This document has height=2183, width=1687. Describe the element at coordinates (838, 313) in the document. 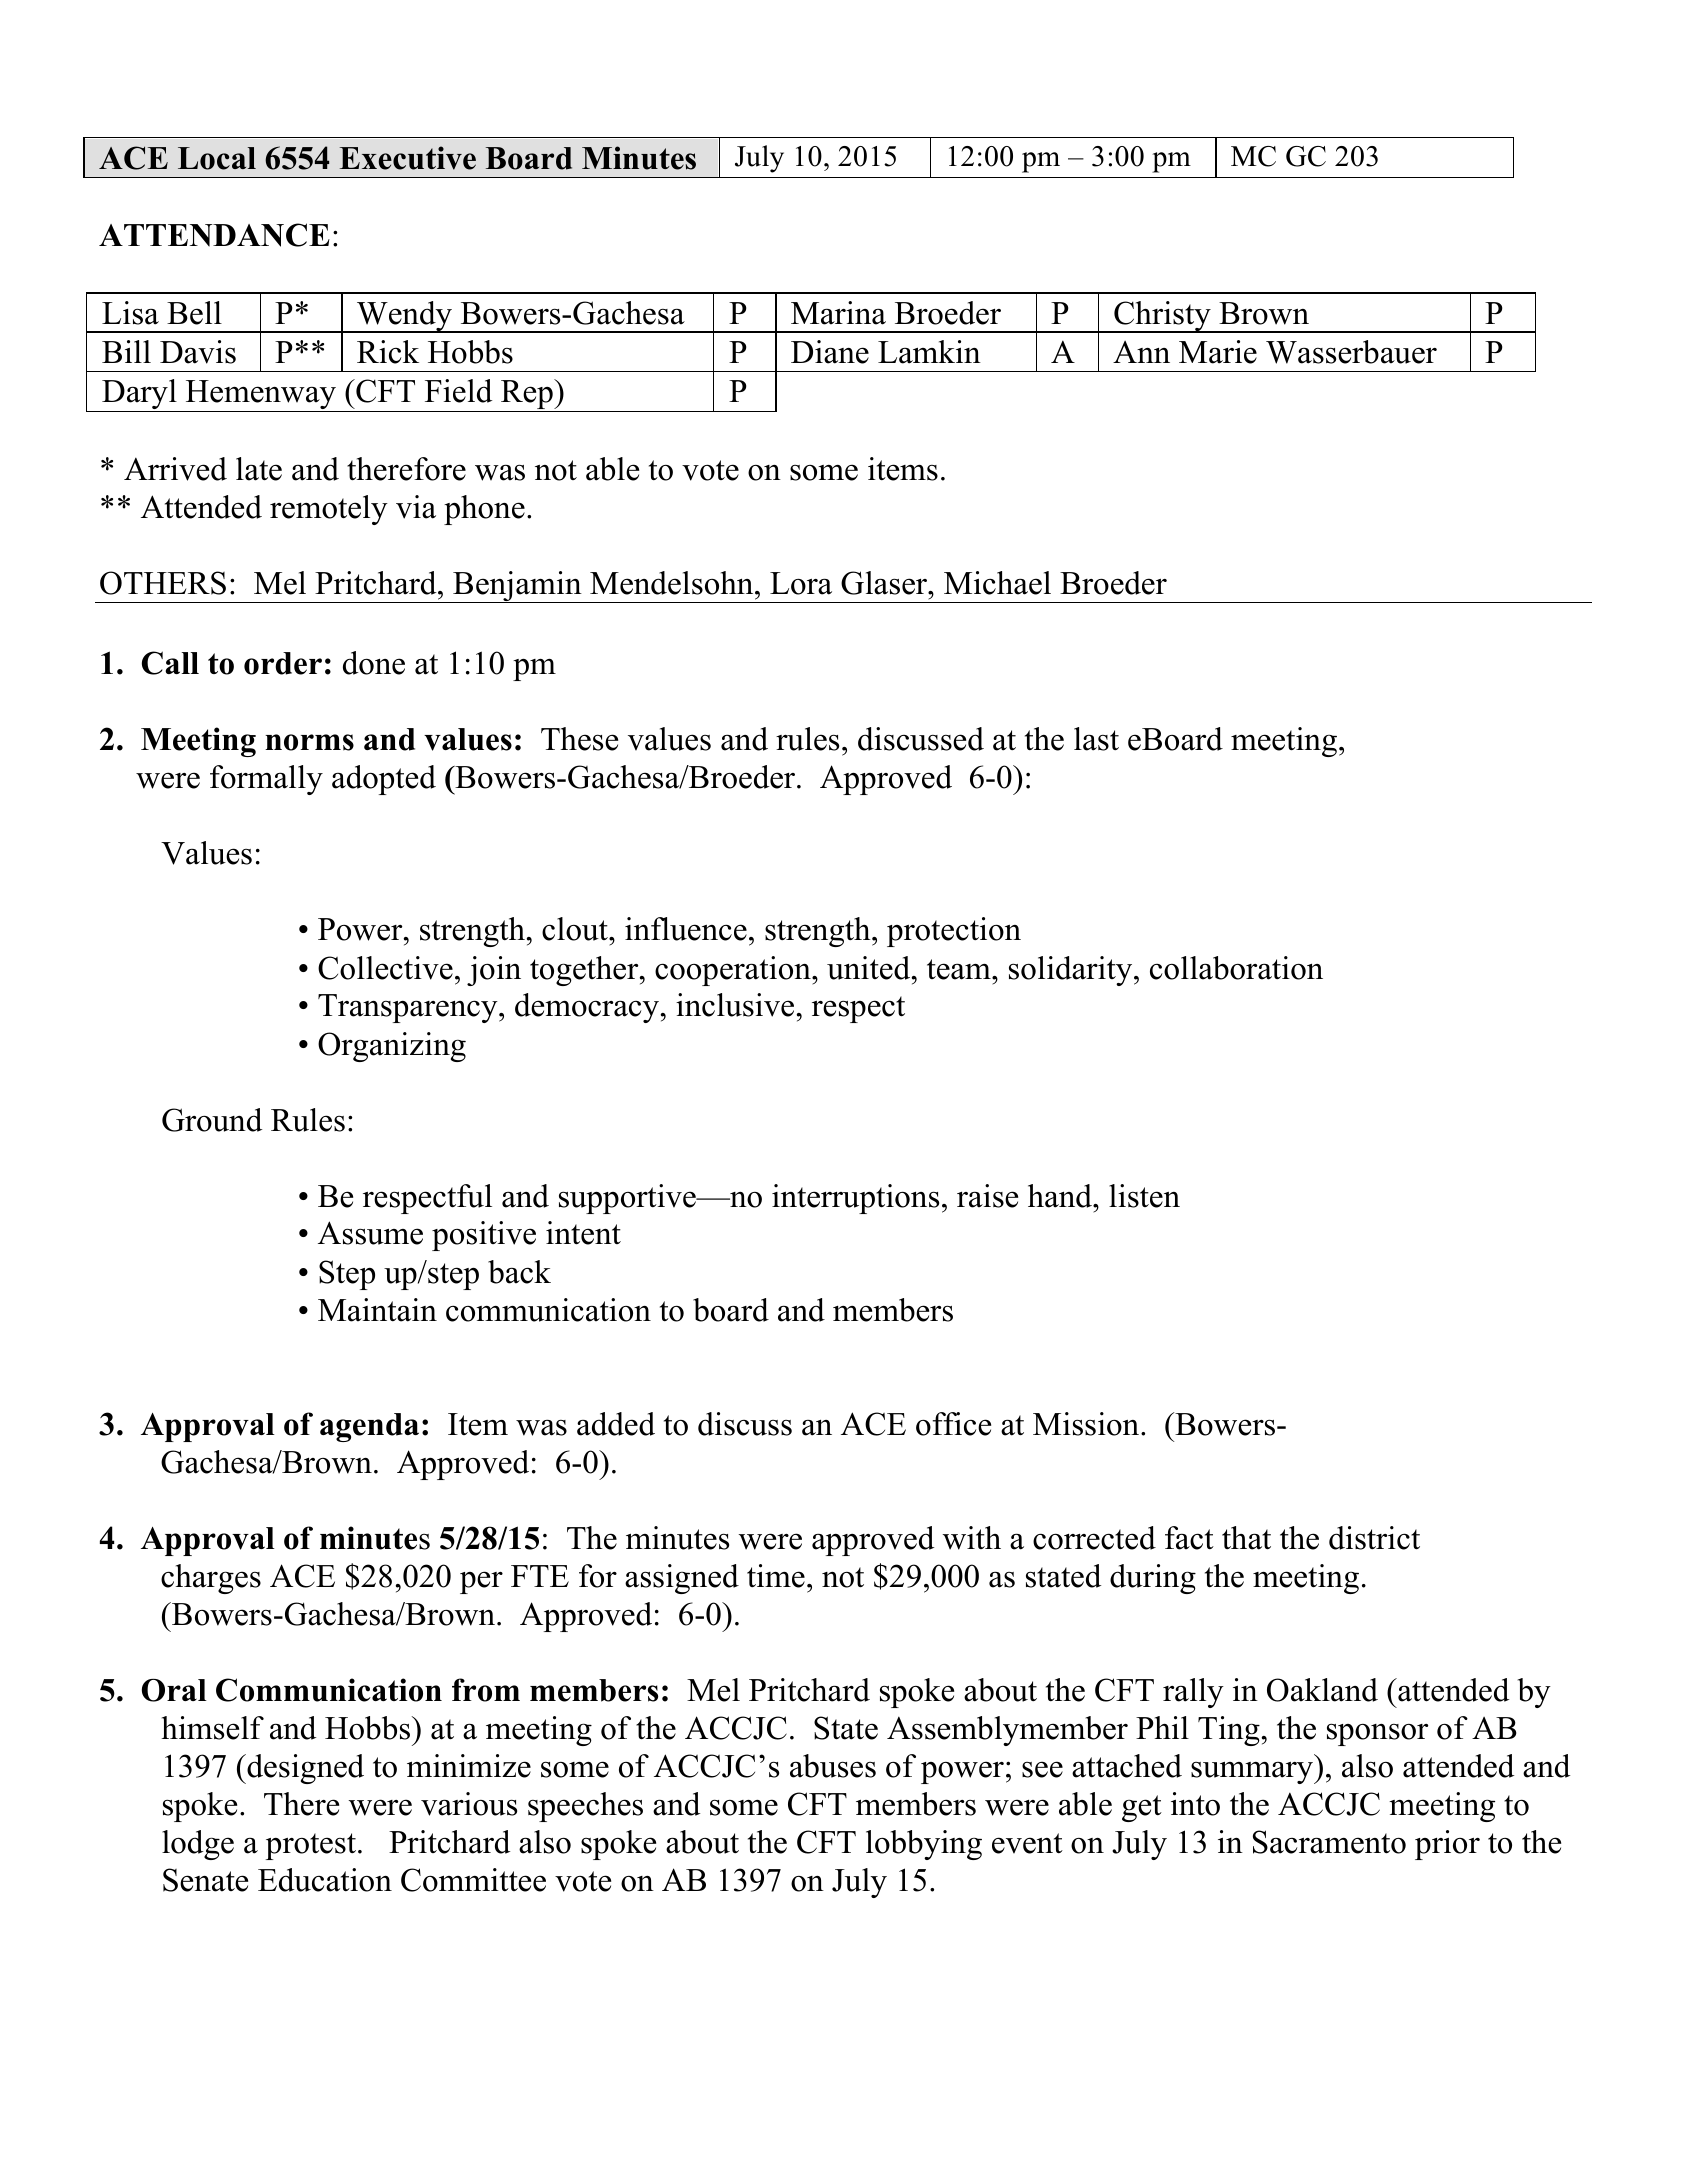

I see `Marina` at that location.
